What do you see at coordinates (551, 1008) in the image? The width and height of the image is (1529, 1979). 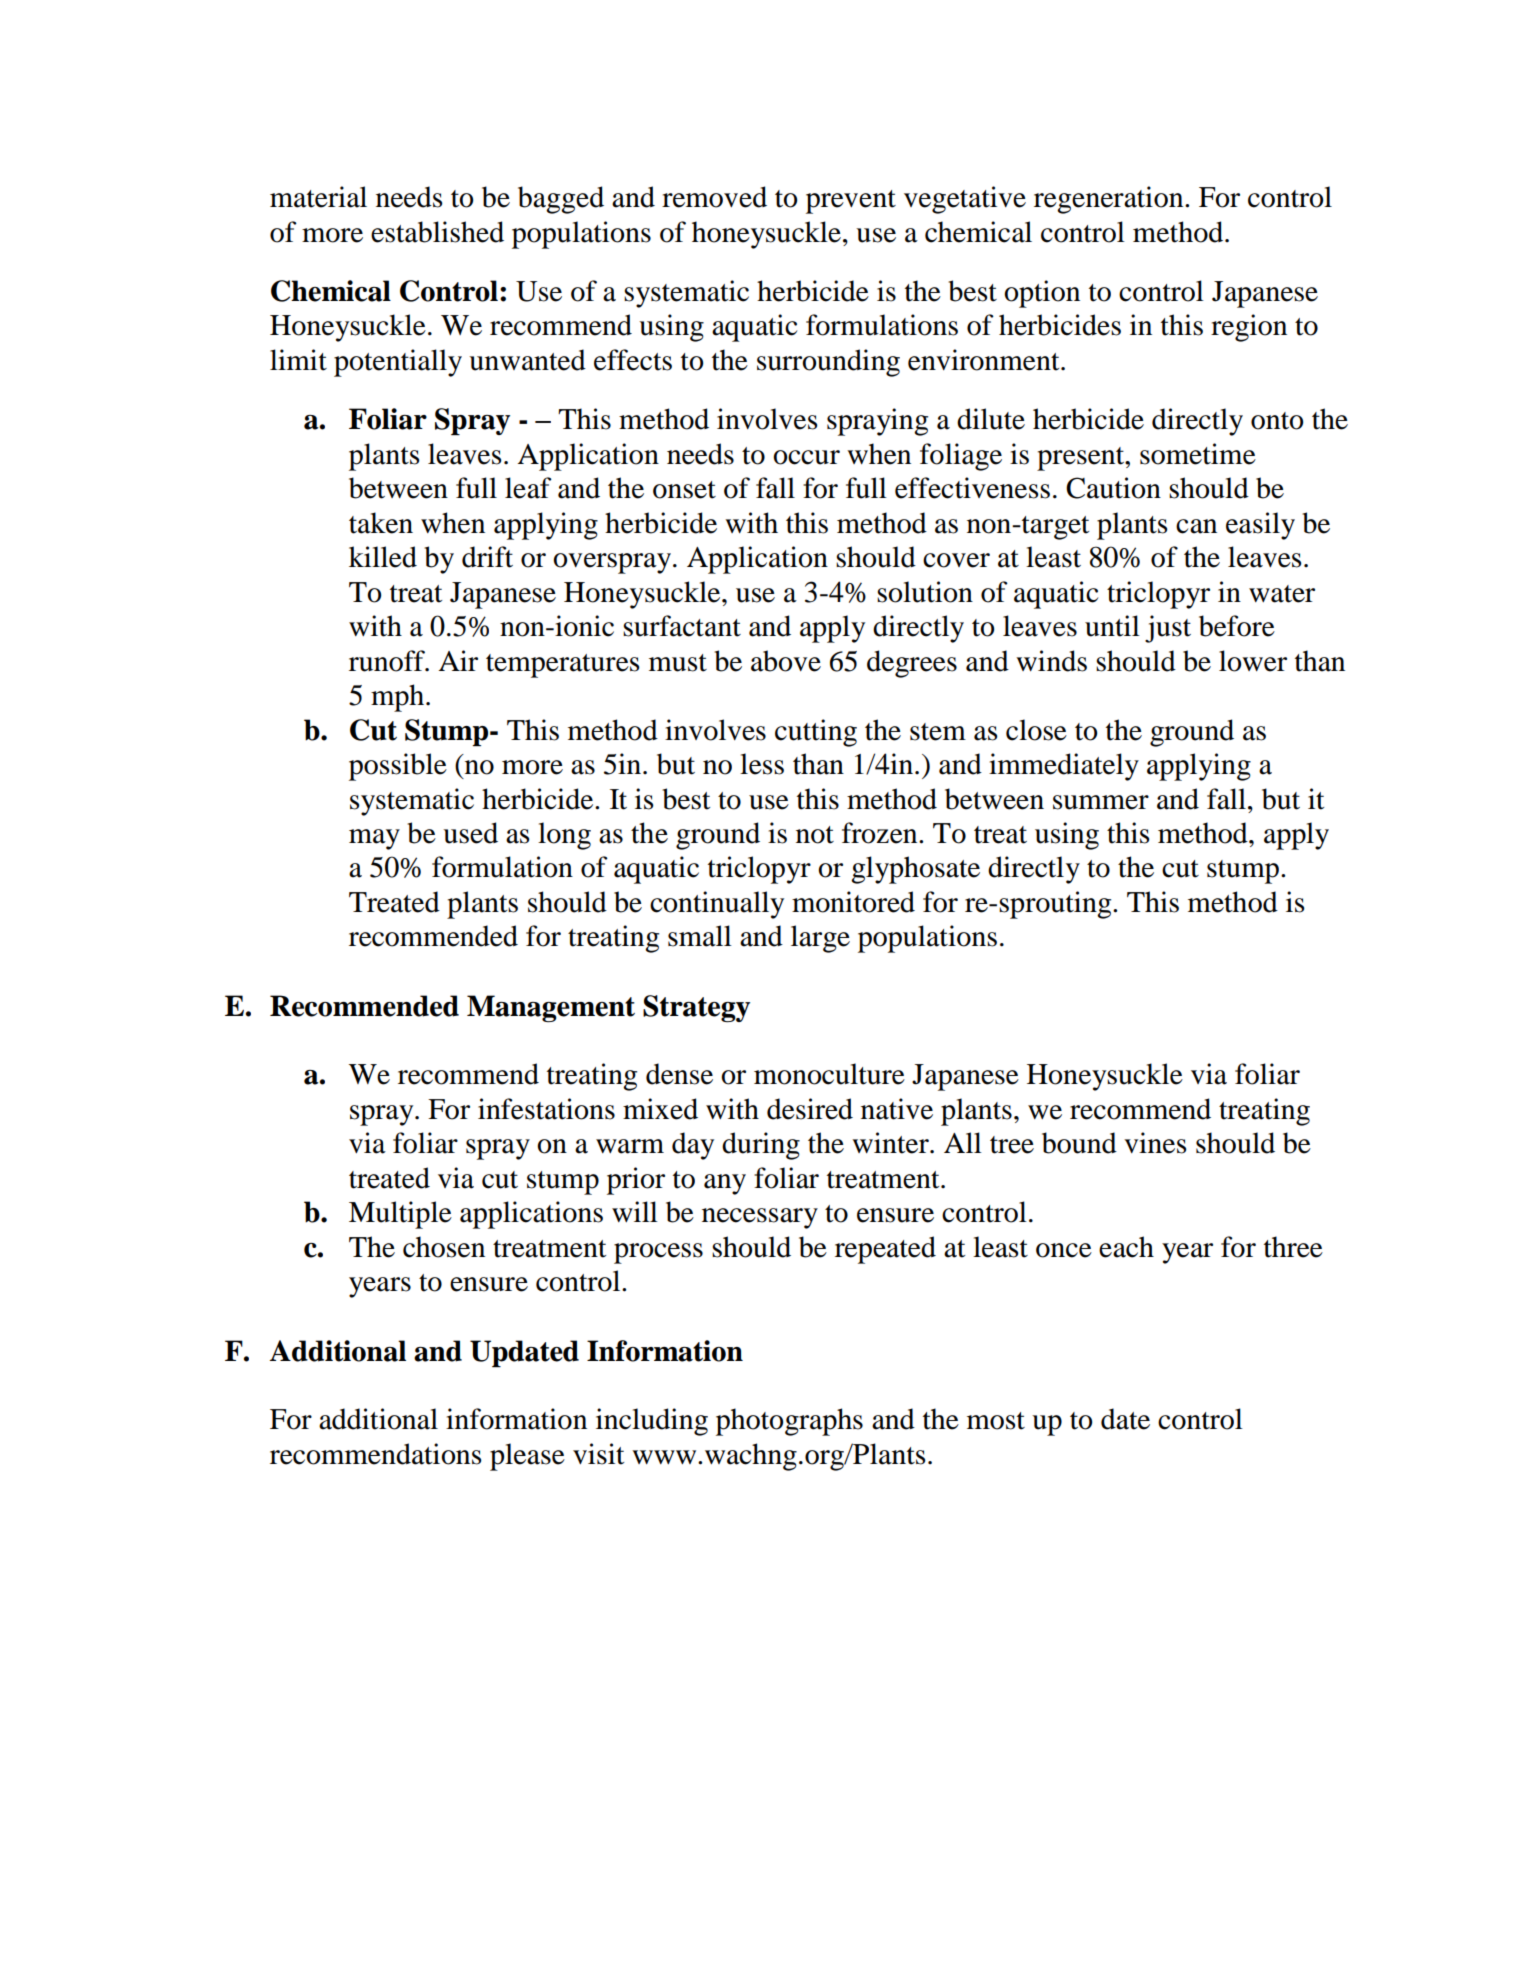 I see `Management` at bounding box center [551, 1008].
